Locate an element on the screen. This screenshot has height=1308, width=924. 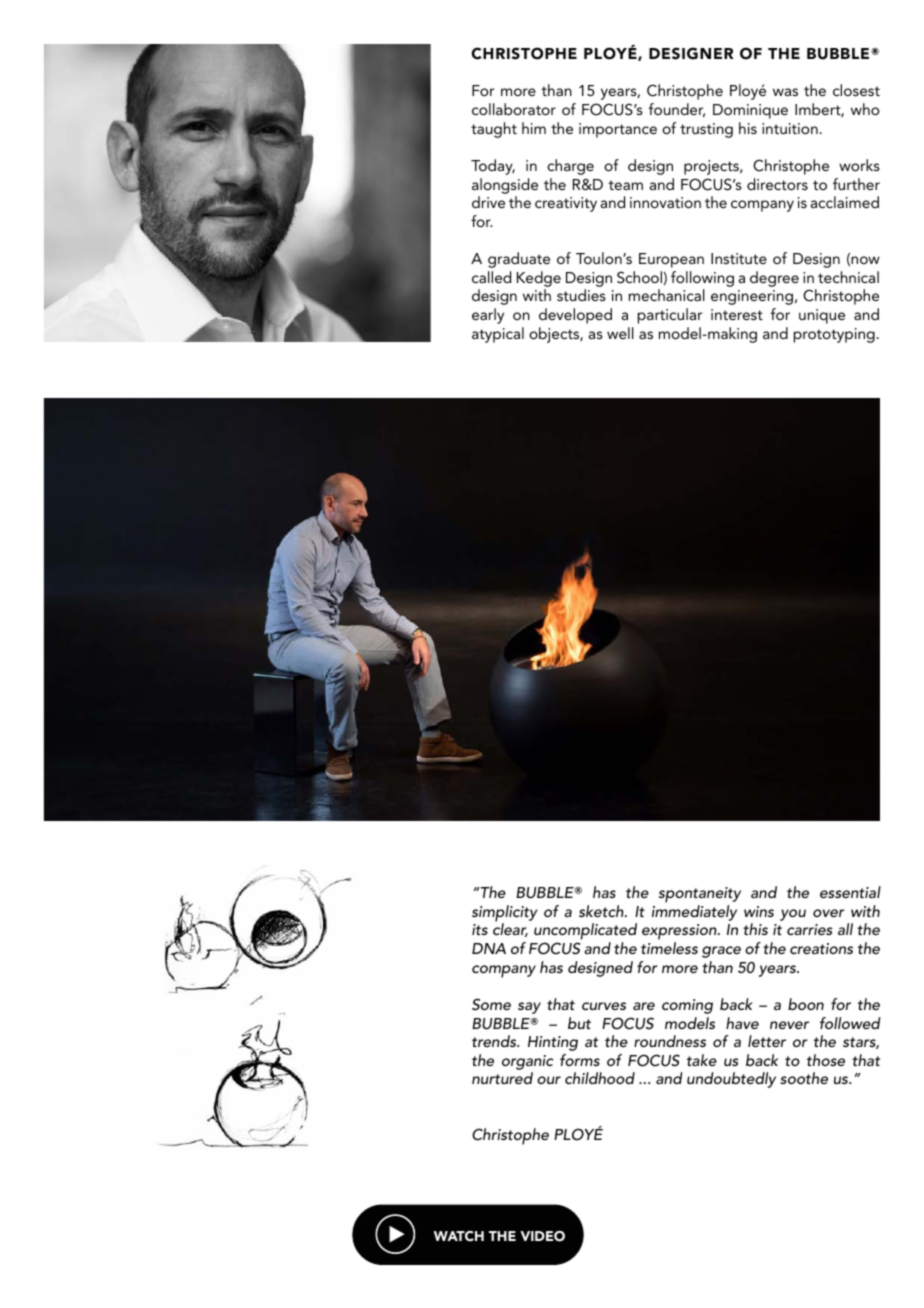
intuition is located at coordinates (790, 128).
